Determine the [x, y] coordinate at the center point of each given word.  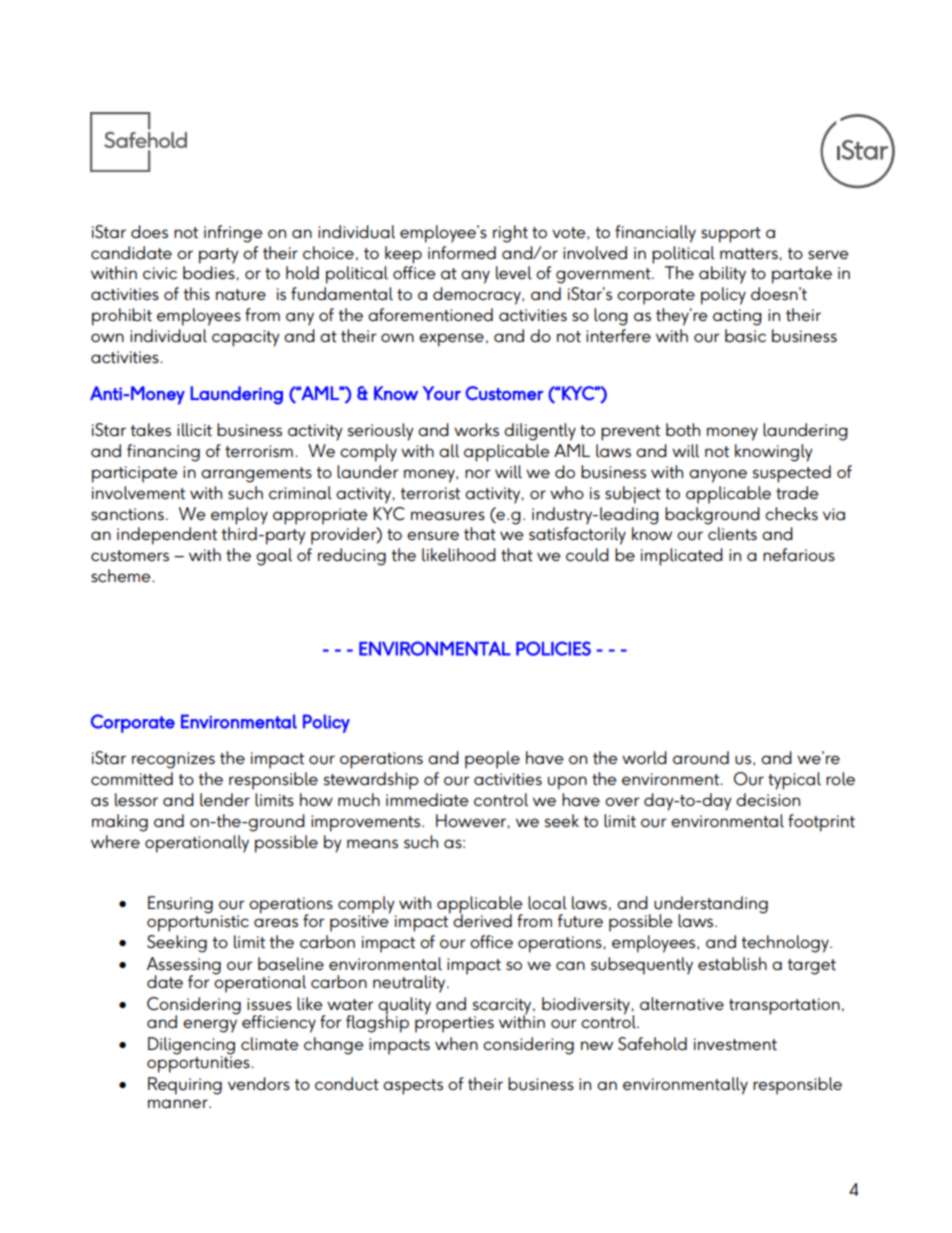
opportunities [199, 1063]
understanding [711, 905]
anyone [718, 476]
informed [462, 253]
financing [163, 453]
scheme [122, 576]
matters [750, 254]
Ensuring [180, 905]
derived [482, 919]
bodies [210, 273]
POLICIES [553, 648]
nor [478, 473]
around [701, 758]
